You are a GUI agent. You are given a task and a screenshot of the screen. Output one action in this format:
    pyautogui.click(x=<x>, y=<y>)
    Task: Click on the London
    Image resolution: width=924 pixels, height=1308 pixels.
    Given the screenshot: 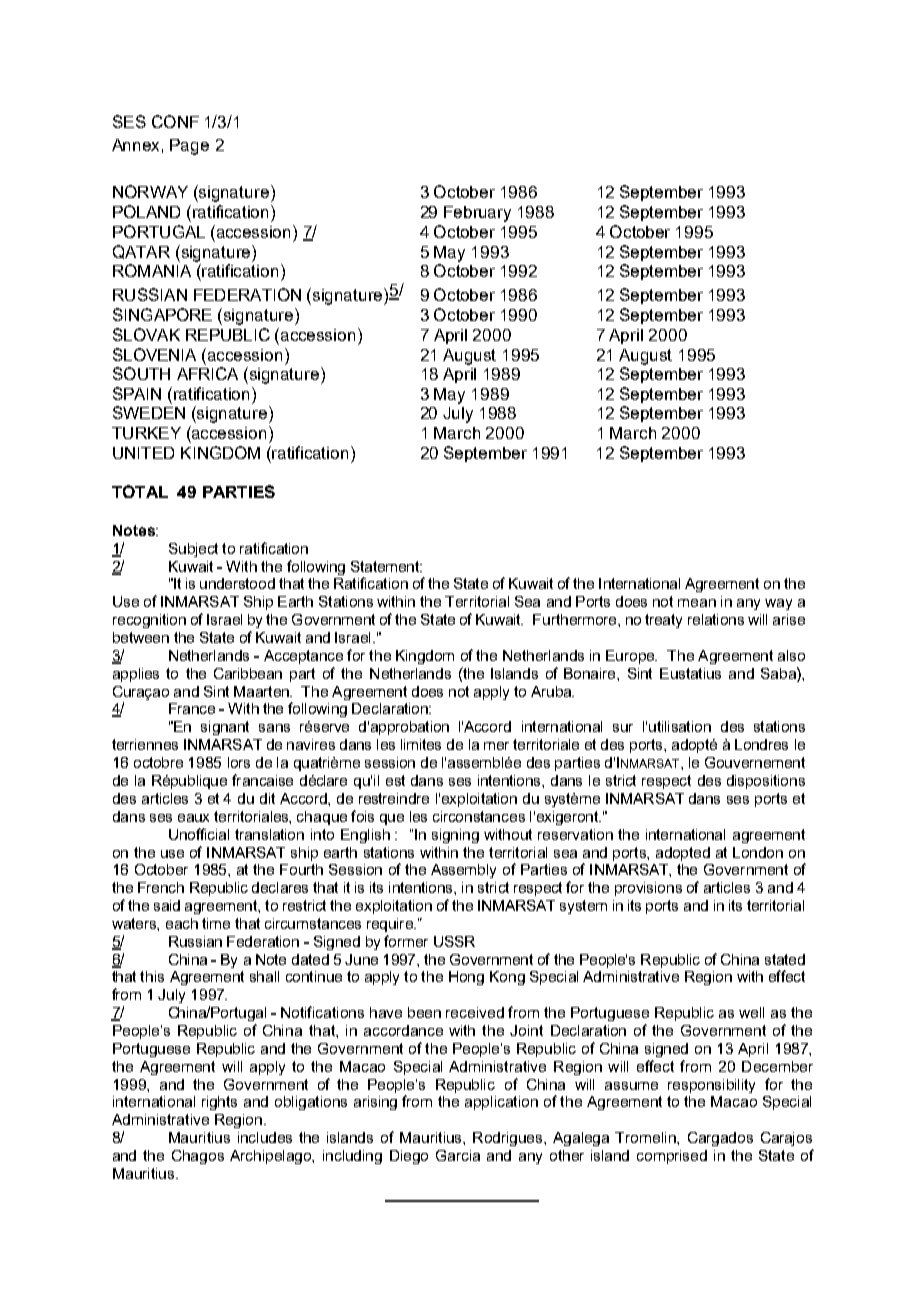 What is the action you would take?
    pyautogui.click(x=758, y=852)
